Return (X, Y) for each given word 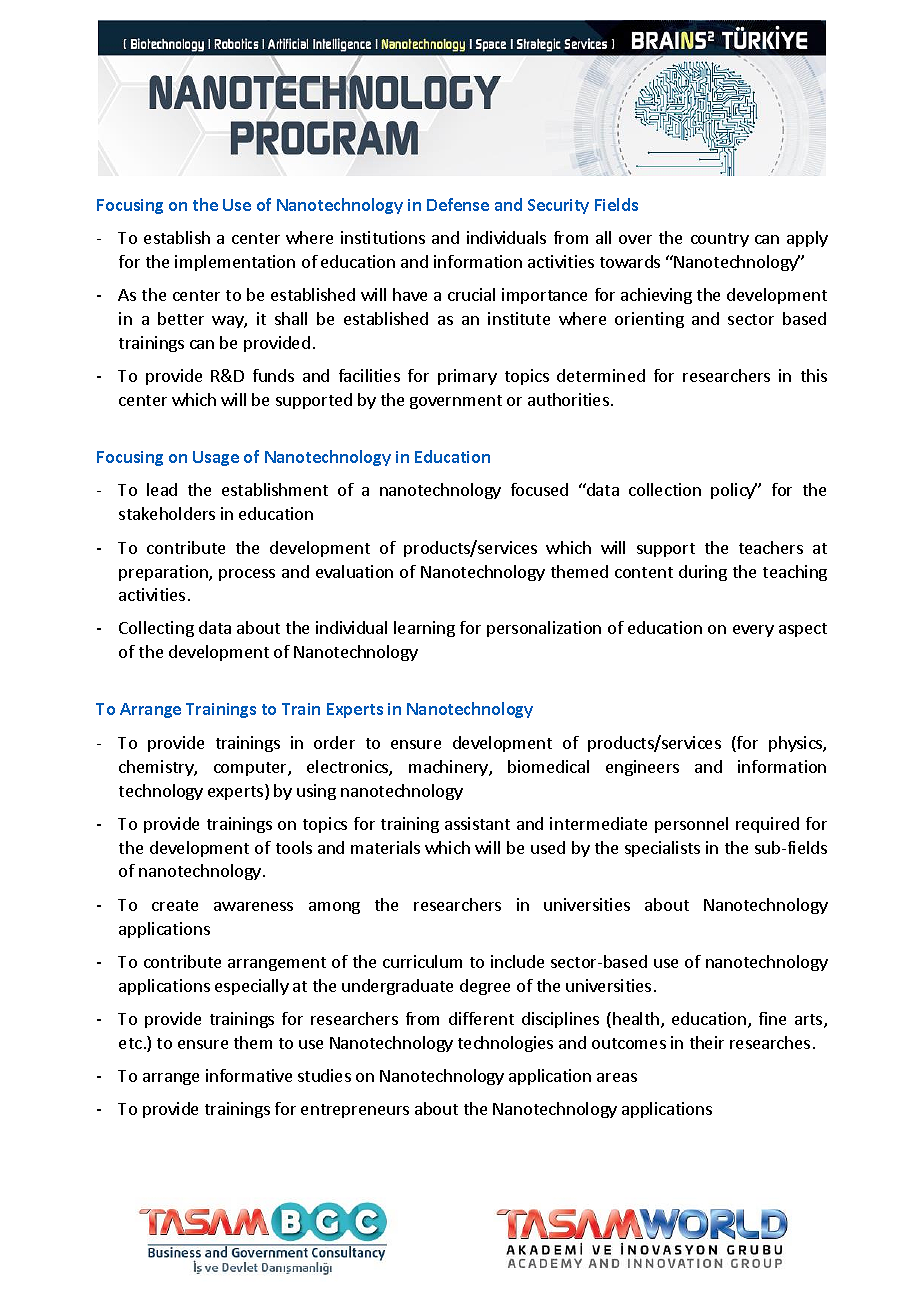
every (753, 631)
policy (734, 491)
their (707, 1042)
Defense (458, 204)
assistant (477, 823)
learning (424, 629)
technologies (505, 1044)
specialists (662, 849)
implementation (235, 263)
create (175, 905)
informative (249, 1075)
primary (467, 377)
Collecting (156, 629)
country (720, 240)
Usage (216, 458)
